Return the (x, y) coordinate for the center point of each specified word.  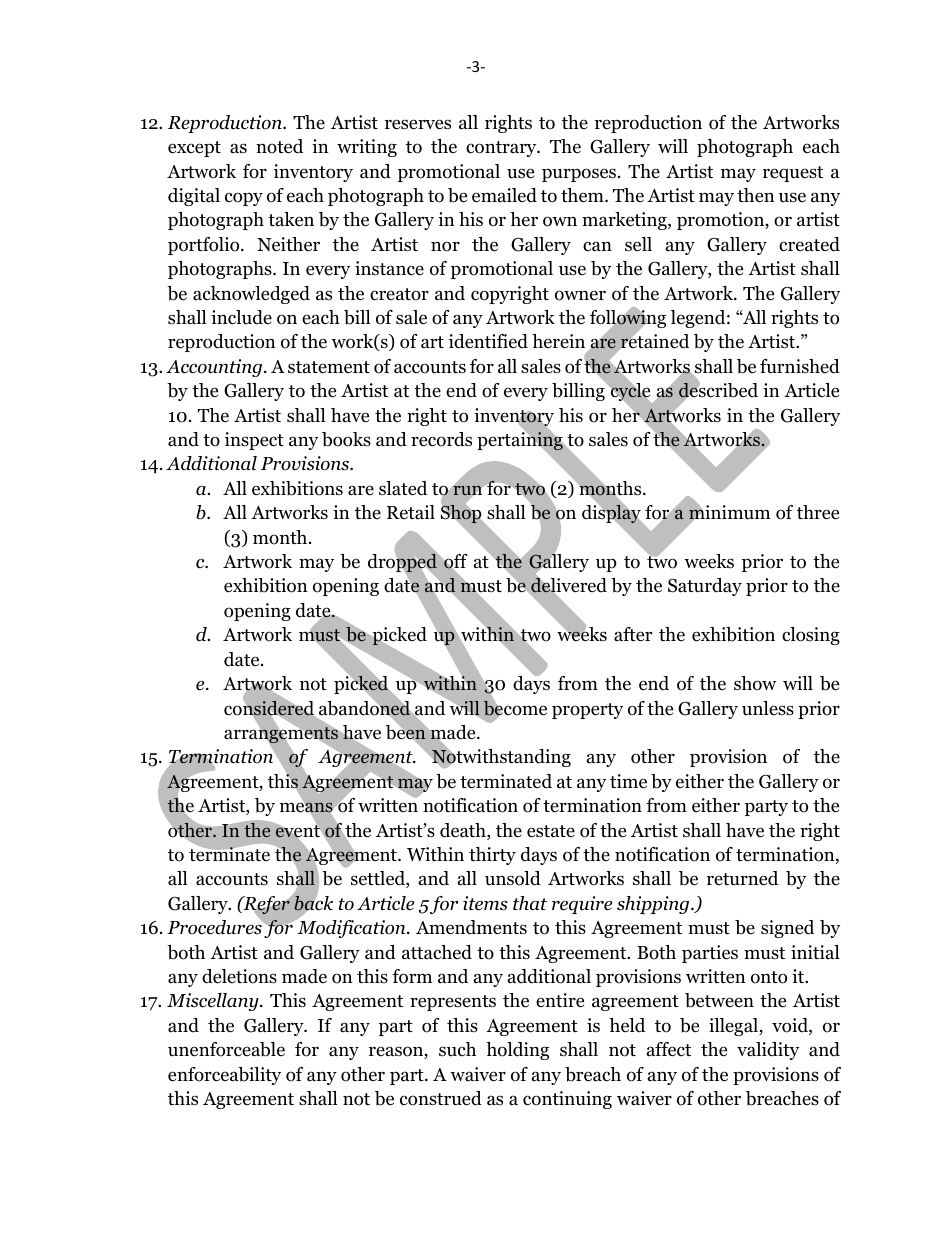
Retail (411, 512)
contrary (502, 149)
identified (488, 341)
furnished (800, 366)
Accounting (215, 368)
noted (279, 146)
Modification (351, 928)
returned (742, 878)
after (633, 634)
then (756, 195)
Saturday (705, 587)
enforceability (224, 1076)
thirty (492, 856)
